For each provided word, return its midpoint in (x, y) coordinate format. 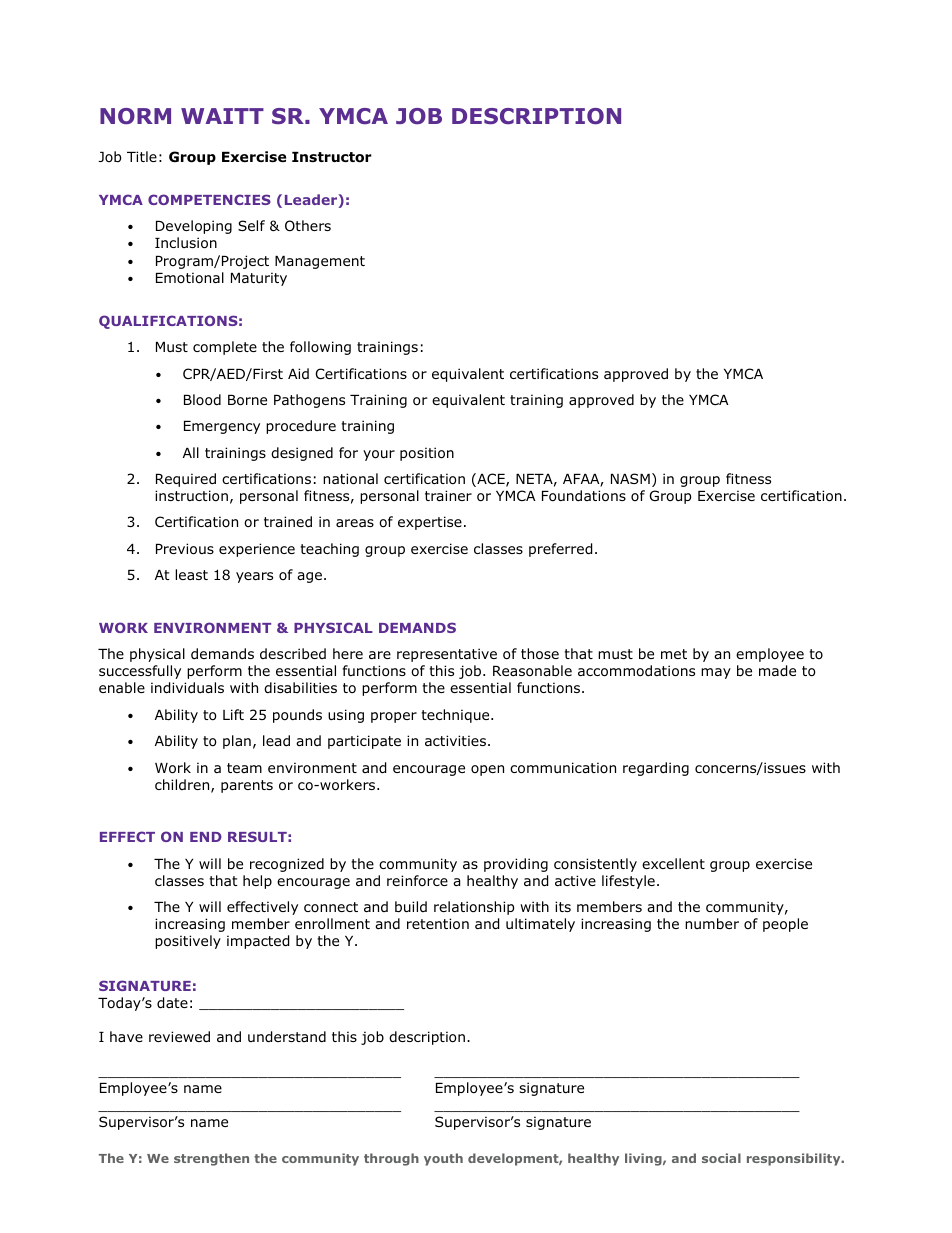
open (487, 770)
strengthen (211, 1159)
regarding (656, 769)
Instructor (332, 157)
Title (142, 156)
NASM (630, 478)
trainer (448, 495)
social (721, 1158)
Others (308, 226)
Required (186, 480)
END (206, 837)
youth (443, 1159)
